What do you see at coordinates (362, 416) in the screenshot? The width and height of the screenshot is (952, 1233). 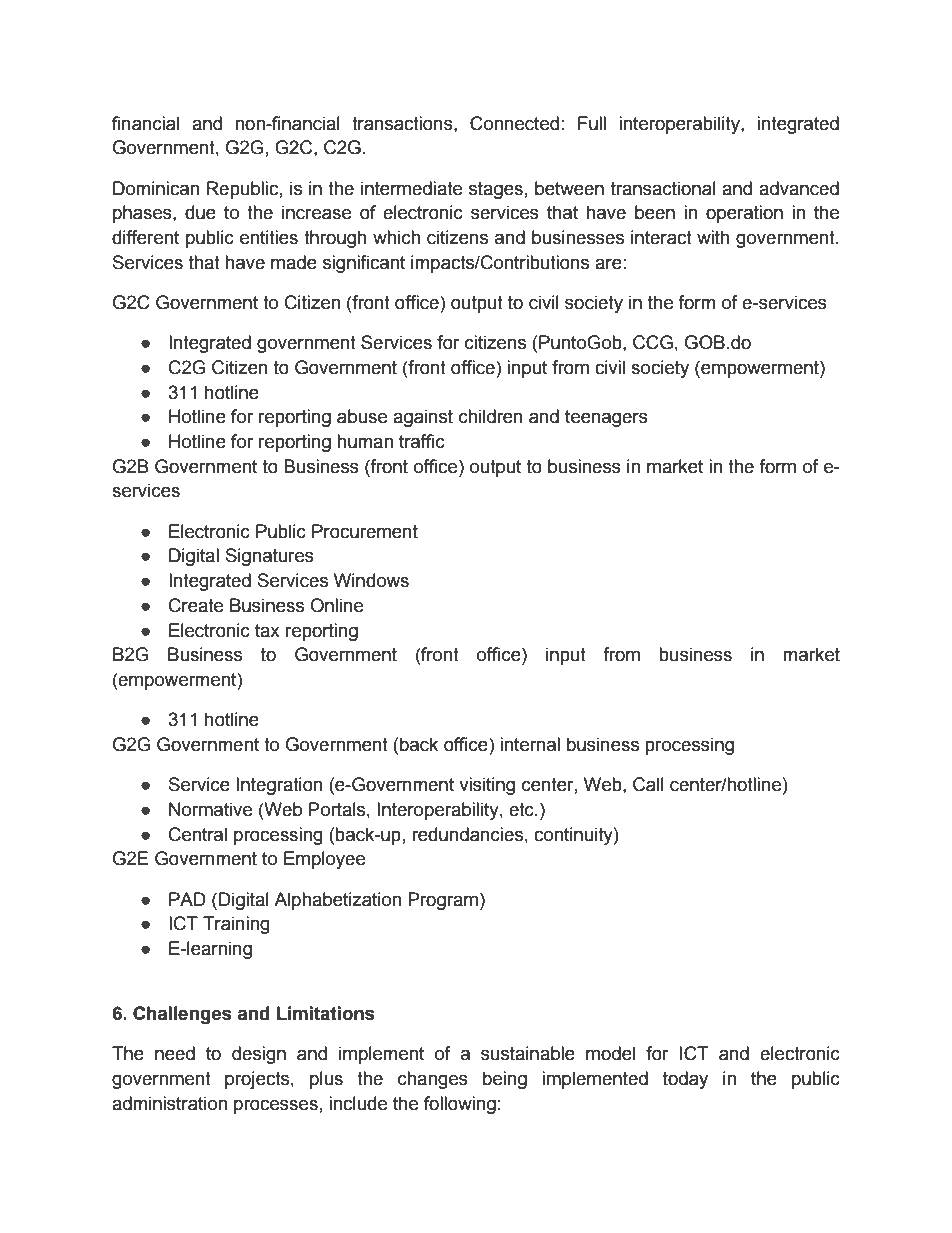 I see `abuse` at bounding box center [362, 416].
